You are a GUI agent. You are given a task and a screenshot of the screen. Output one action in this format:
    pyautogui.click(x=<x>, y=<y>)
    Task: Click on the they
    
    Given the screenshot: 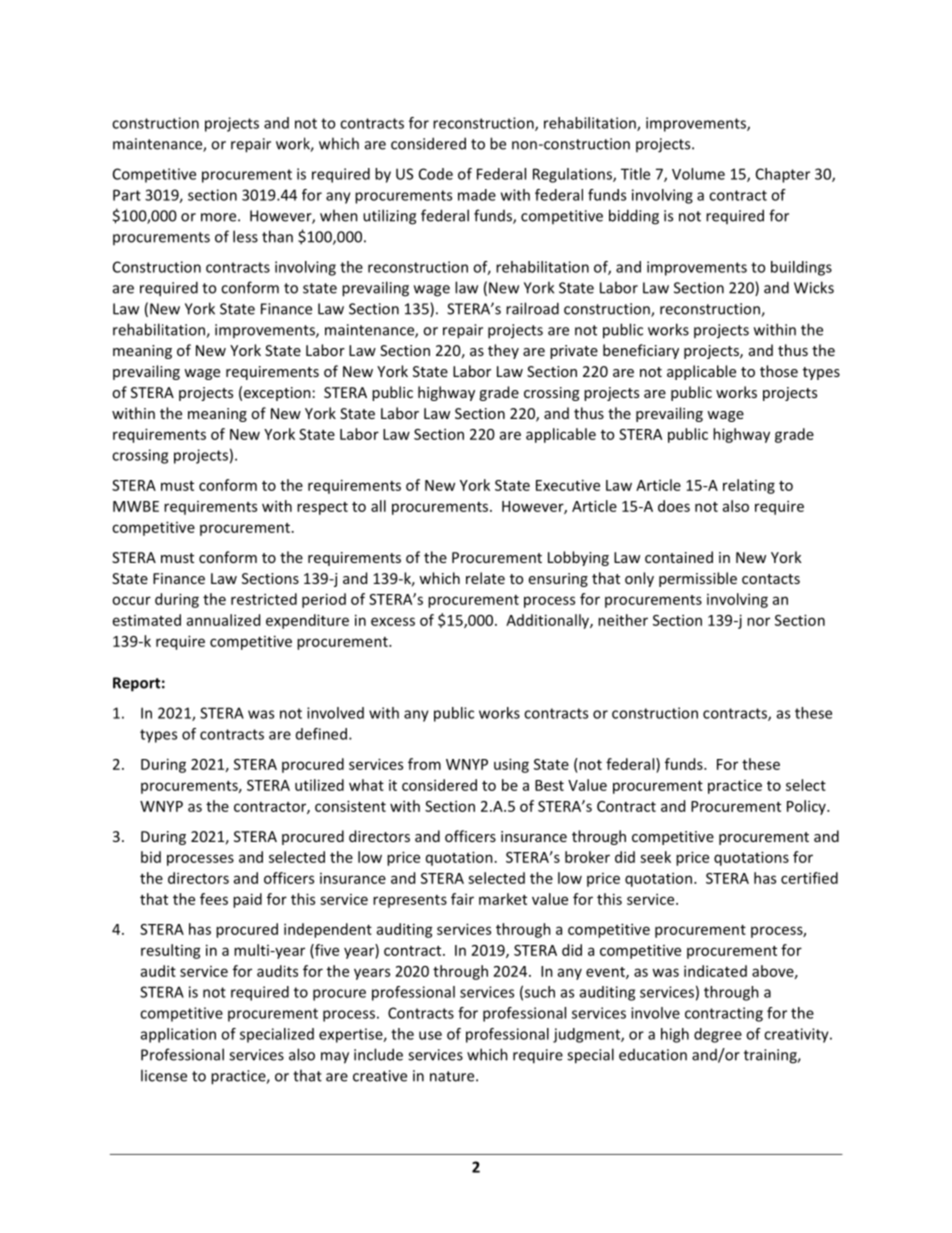 What is the action you would take?
    pyautogui.click(x=503, y=351)
